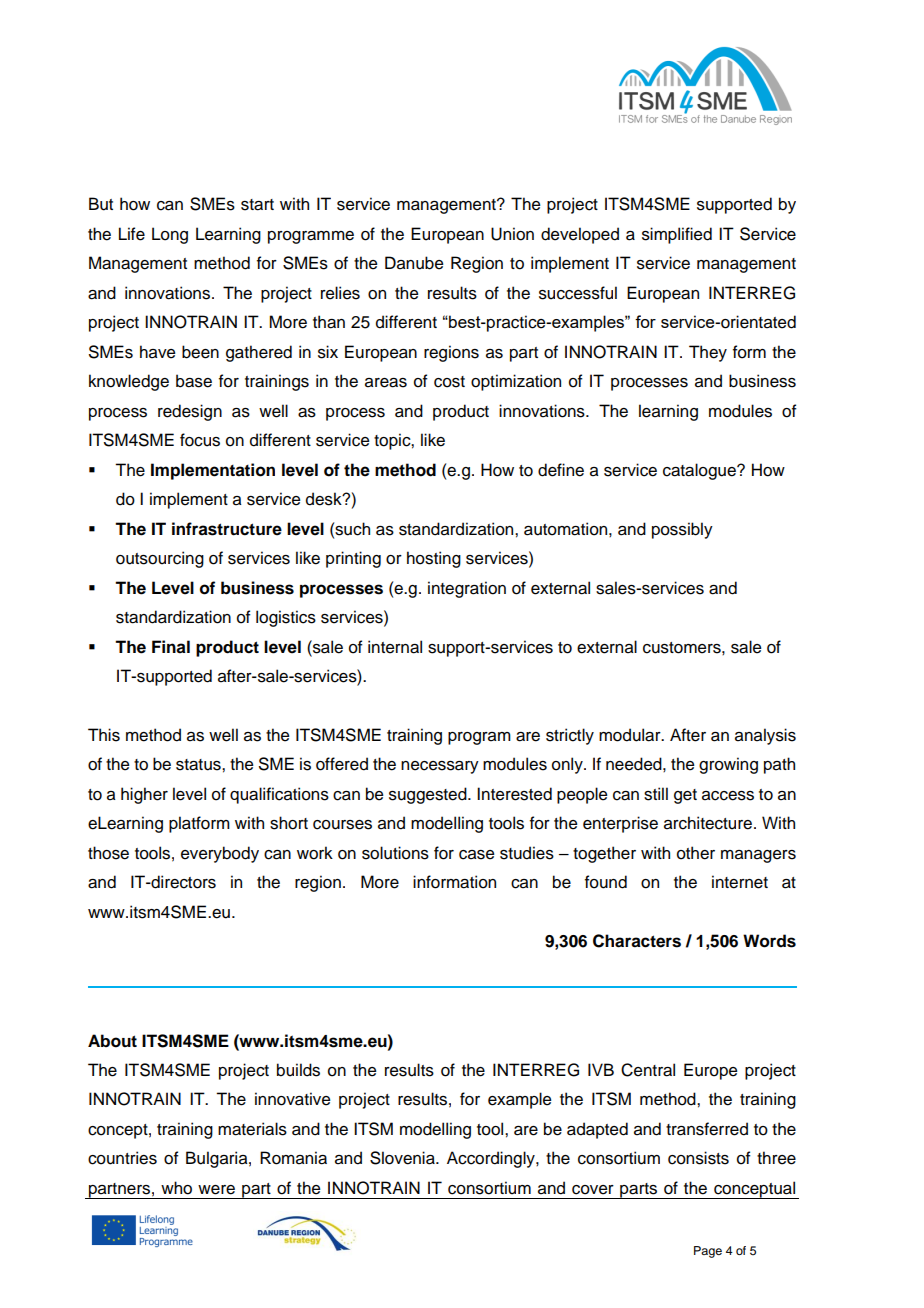  Describe the element at coordinates (740, 882) in the image. I see `internet` at that location.
